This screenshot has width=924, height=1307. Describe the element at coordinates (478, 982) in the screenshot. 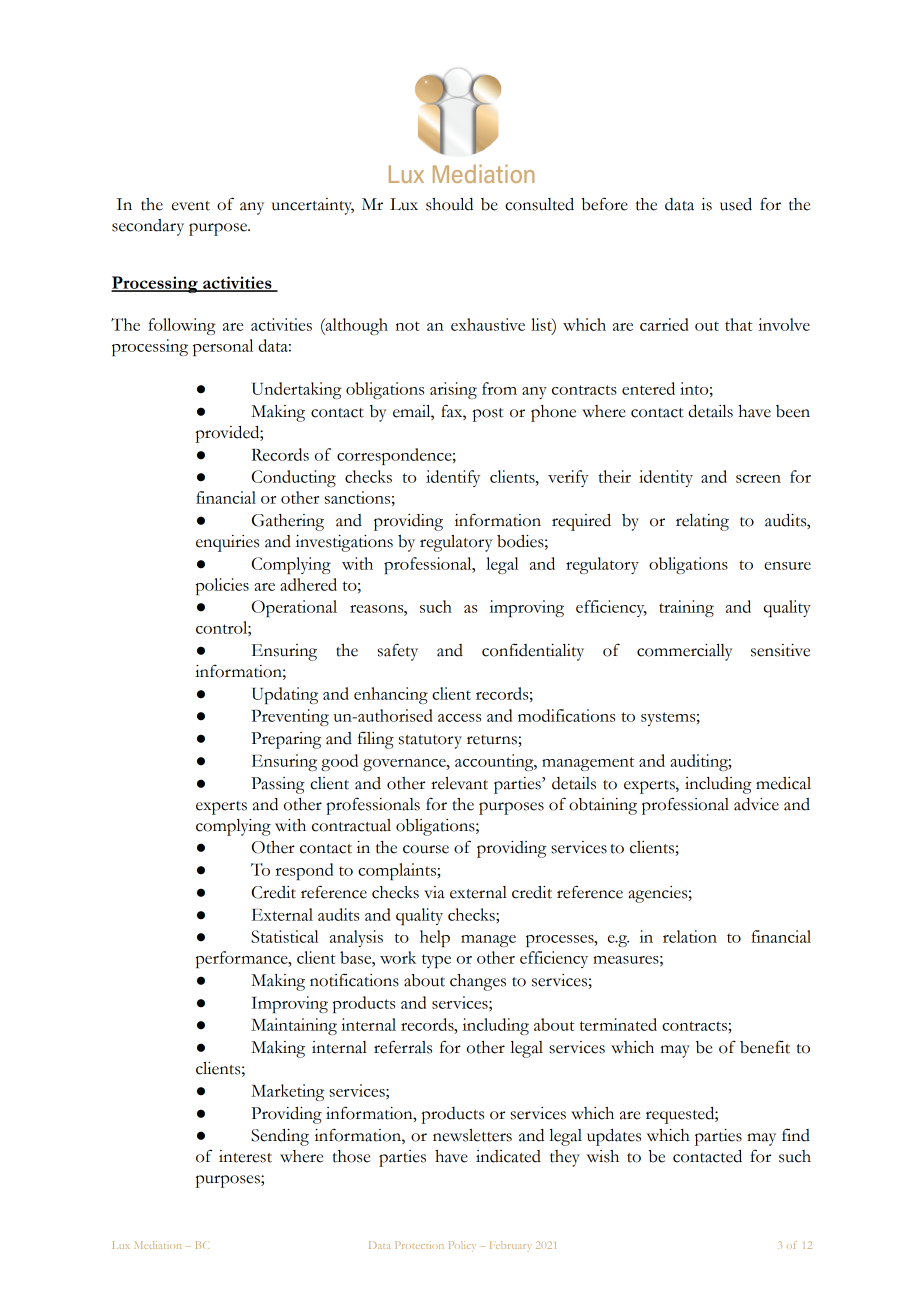

I see `changes` at that location.
